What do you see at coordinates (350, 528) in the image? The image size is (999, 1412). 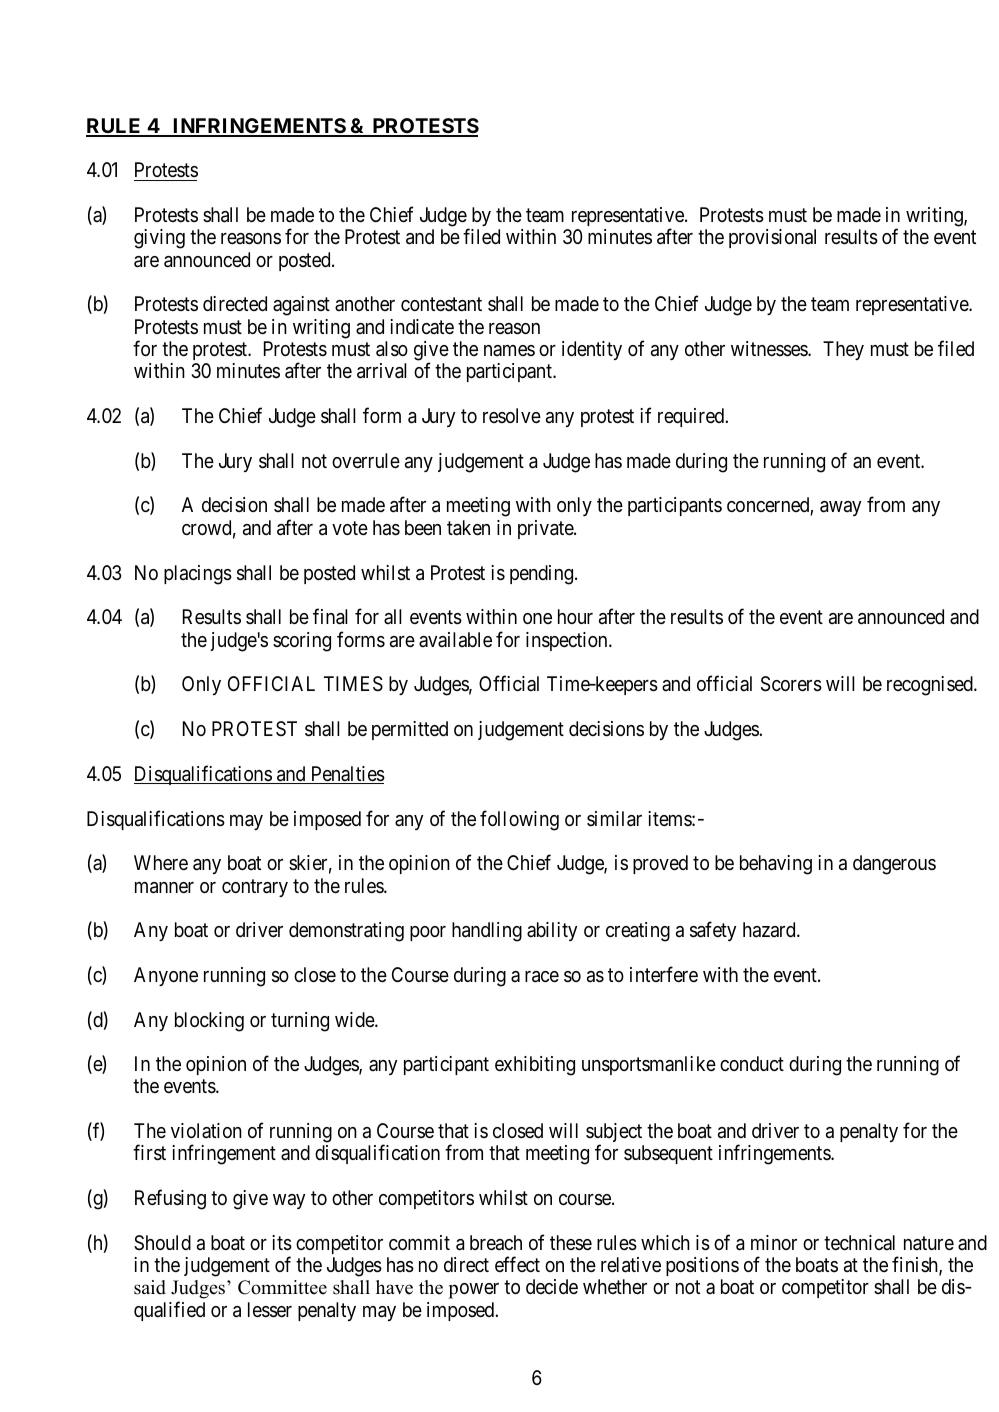 I see `vote` at bounding box center [350, 528].
